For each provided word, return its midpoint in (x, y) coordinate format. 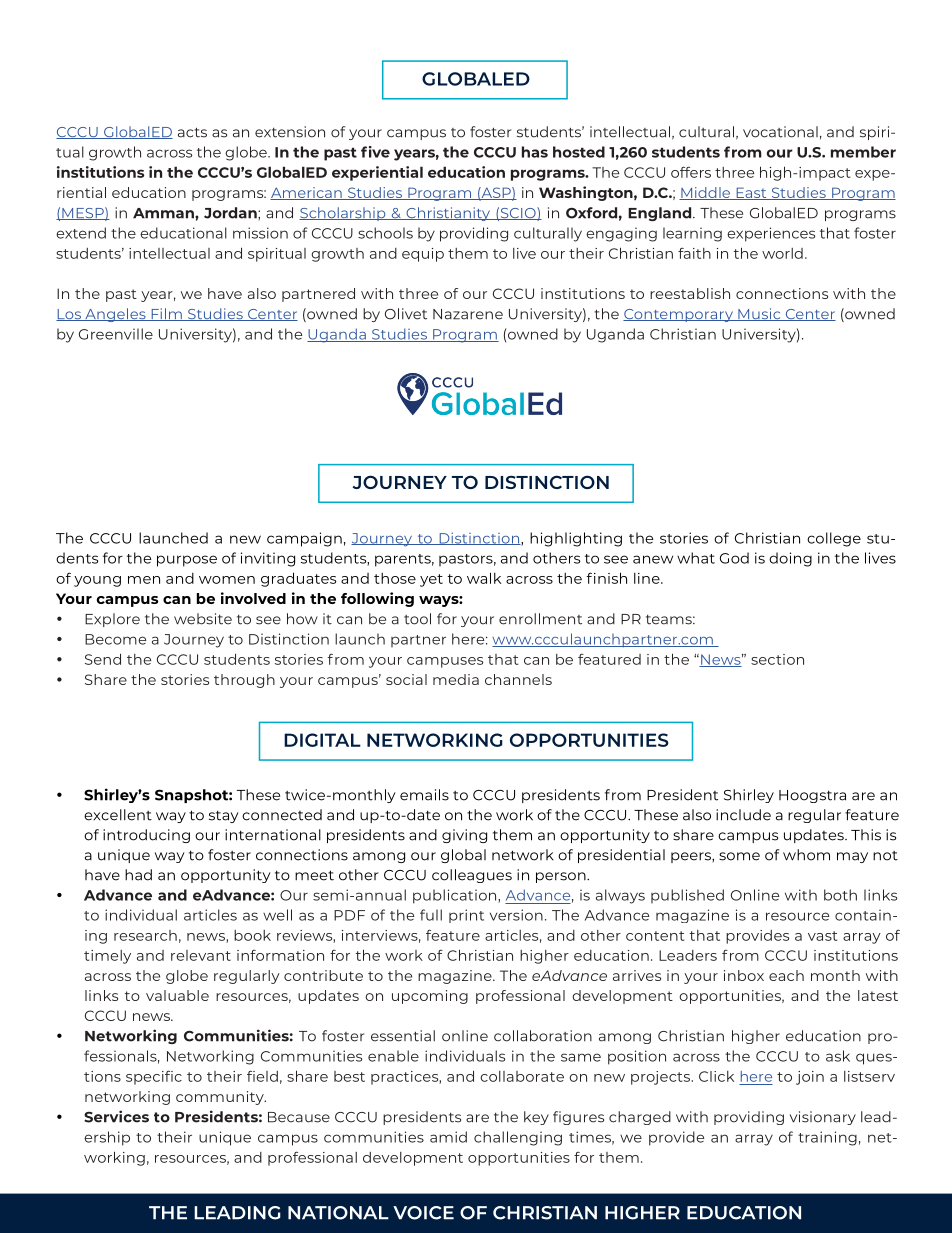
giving (464, 836)
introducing (146, 836)
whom (806, 855)
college (834, 539)
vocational (780, 132)
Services (116, 1116)
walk (484, 578)
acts (192, 132)
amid (448, 1137)
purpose (187, 561)
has (535, 152)
